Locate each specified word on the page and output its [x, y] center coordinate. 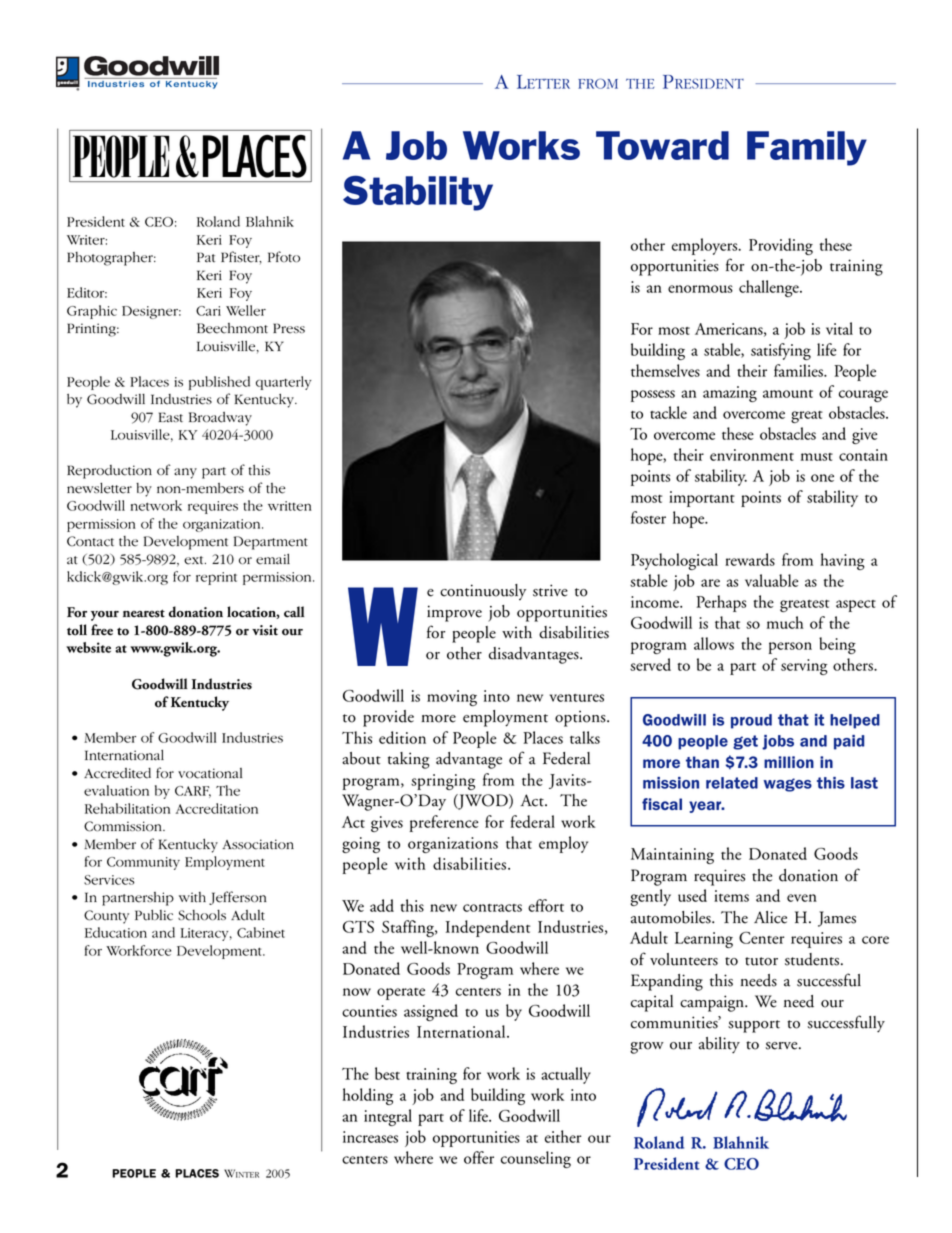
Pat [206, 257]
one [822, 478]
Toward [662, 145]
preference [444, 823]
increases [370, 1137]
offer [479, 1157]
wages [788, 785]
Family [807, 148]
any [185, 473]
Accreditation [217, 808]
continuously [483, 592]
